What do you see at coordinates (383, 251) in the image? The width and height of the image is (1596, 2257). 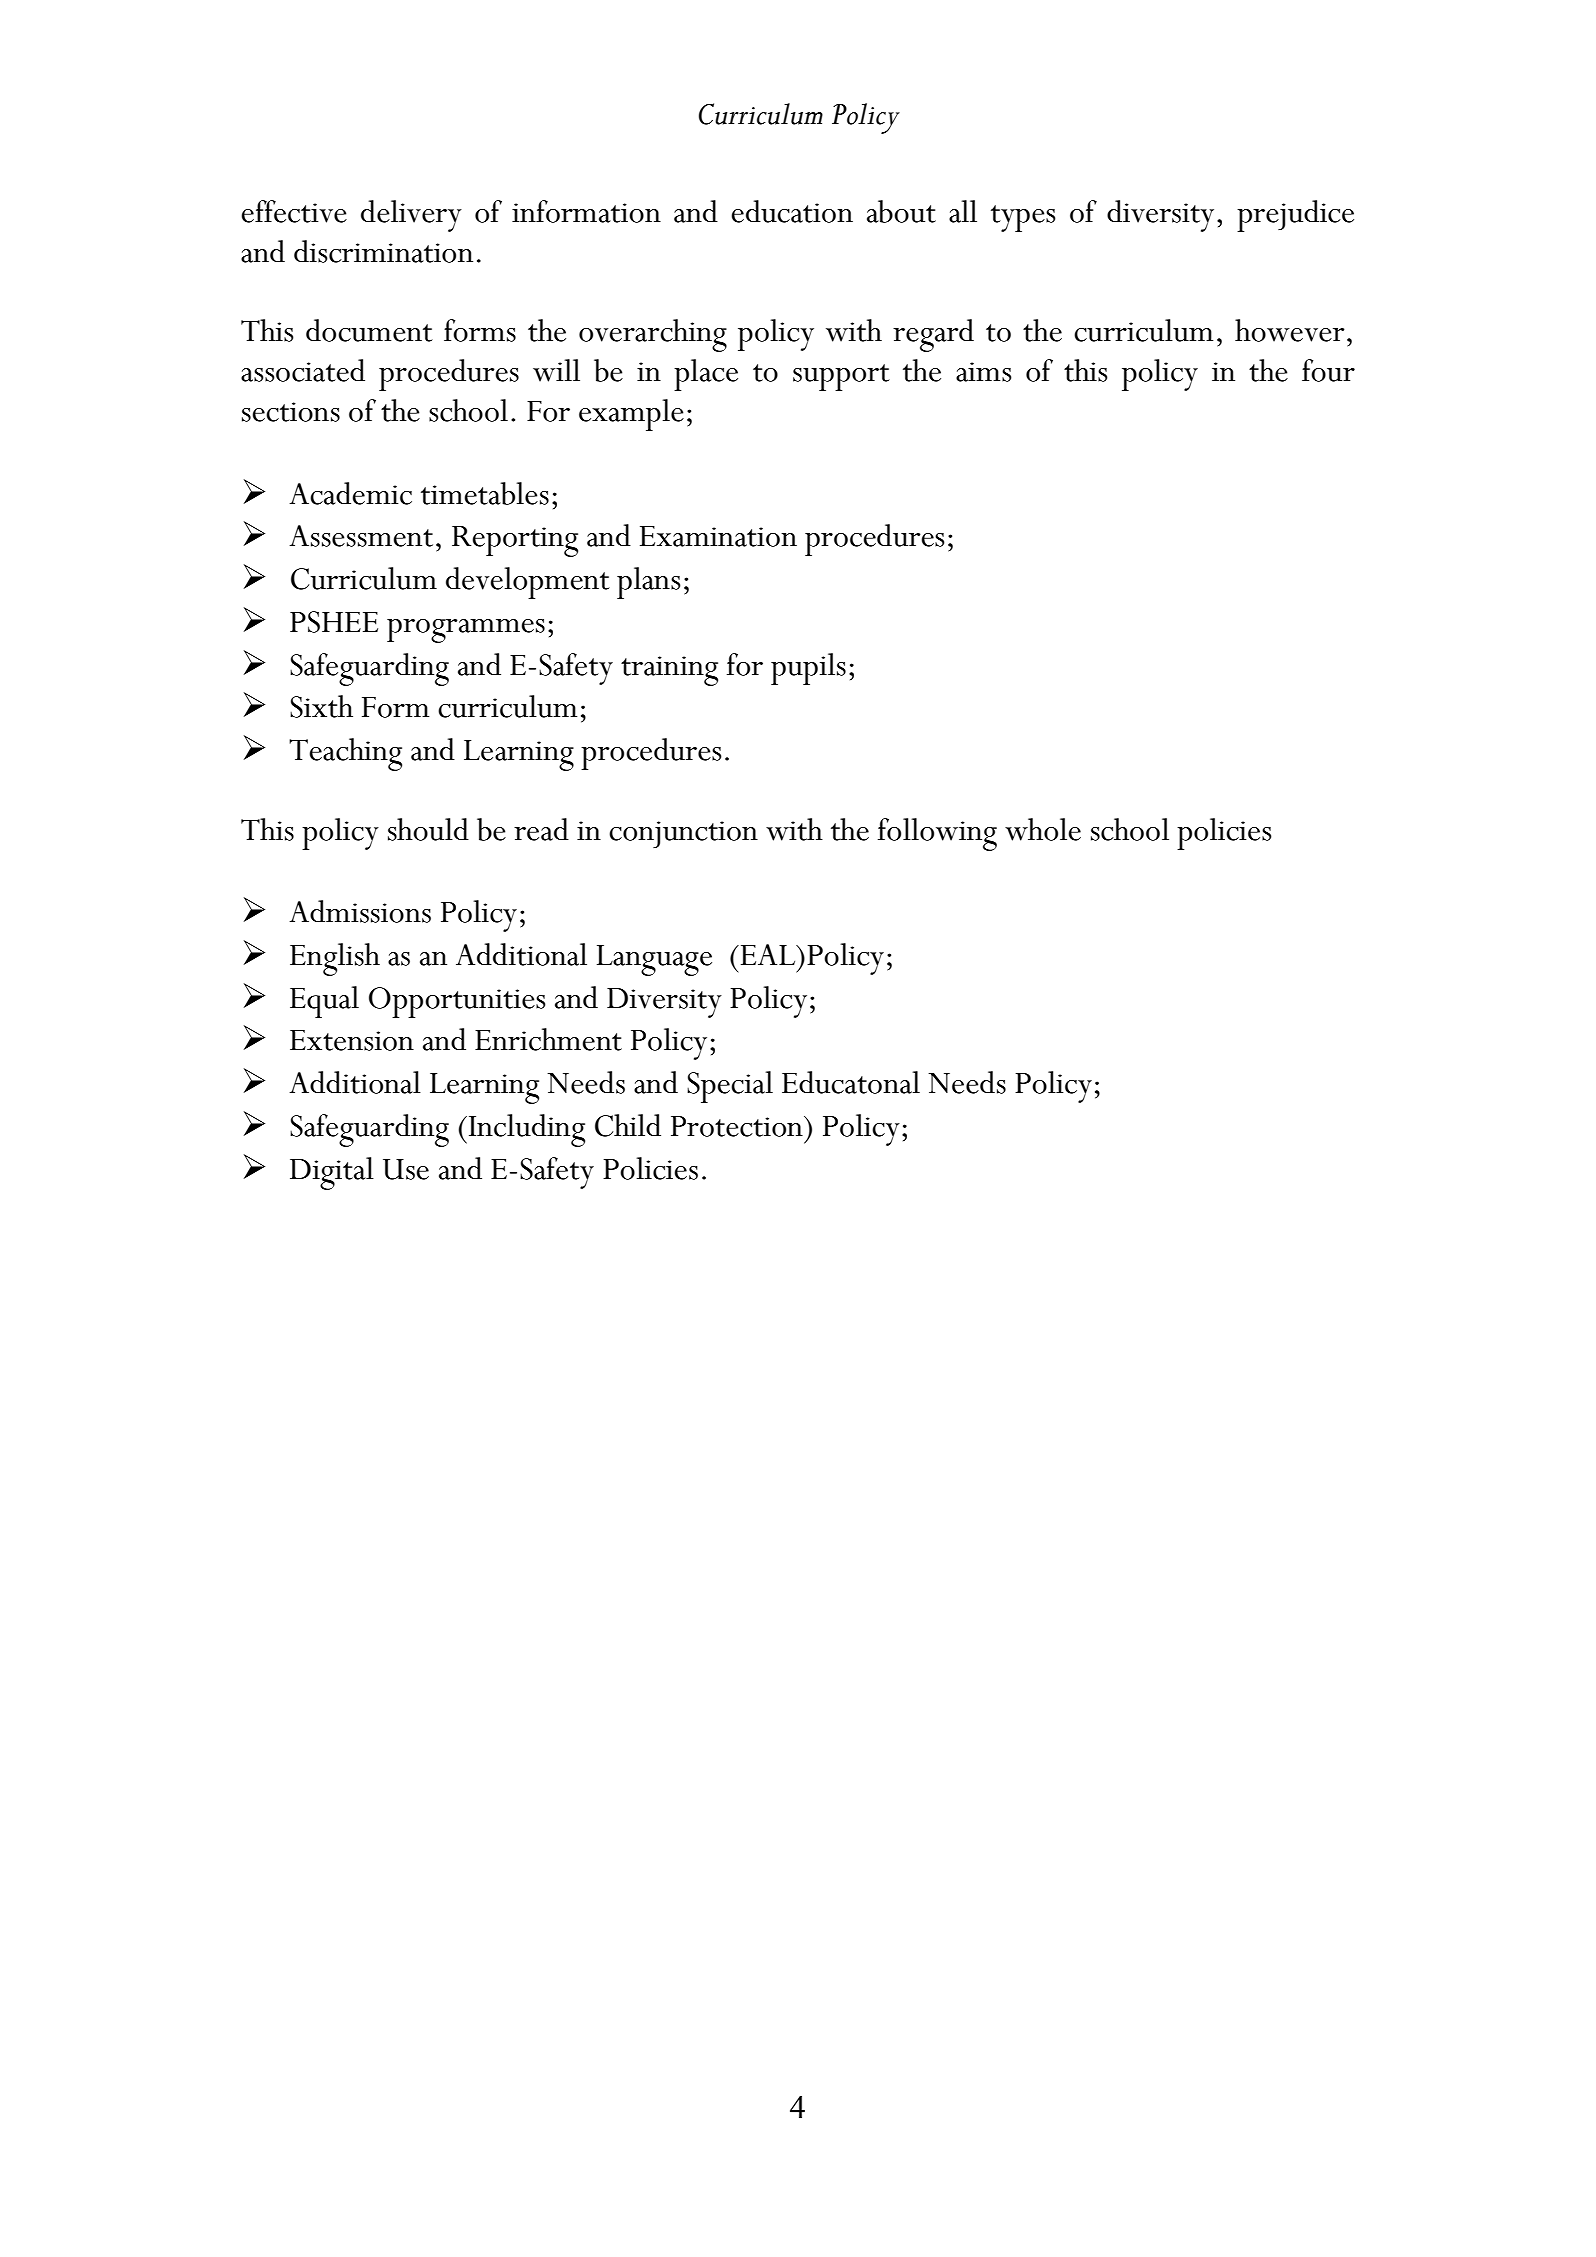 I see `discrimination` at bounding box center [383, 251].
